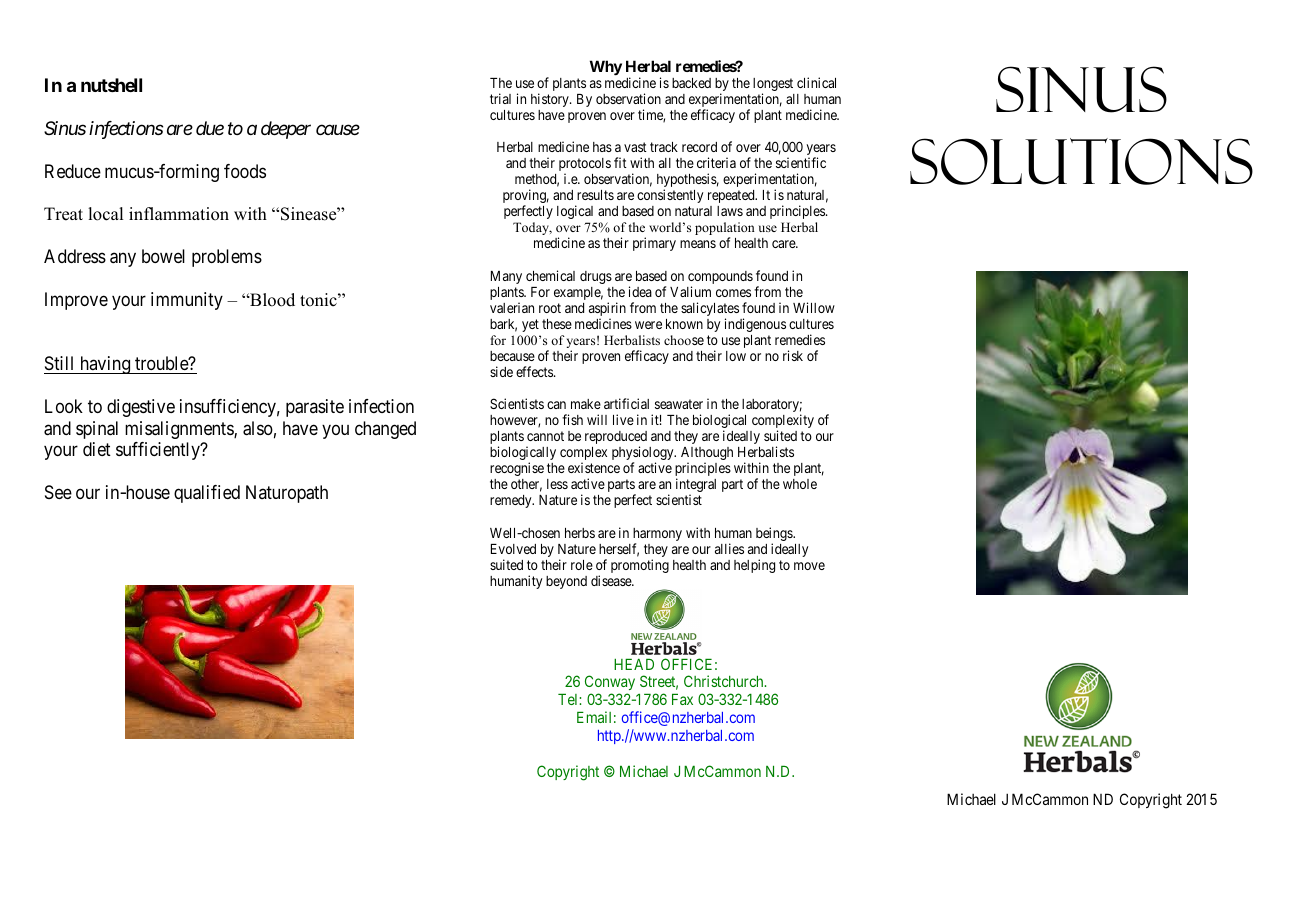  What do you see at coordinates (187, 301) in the image?
I see `immunity` at bounding box center [187, 301].
